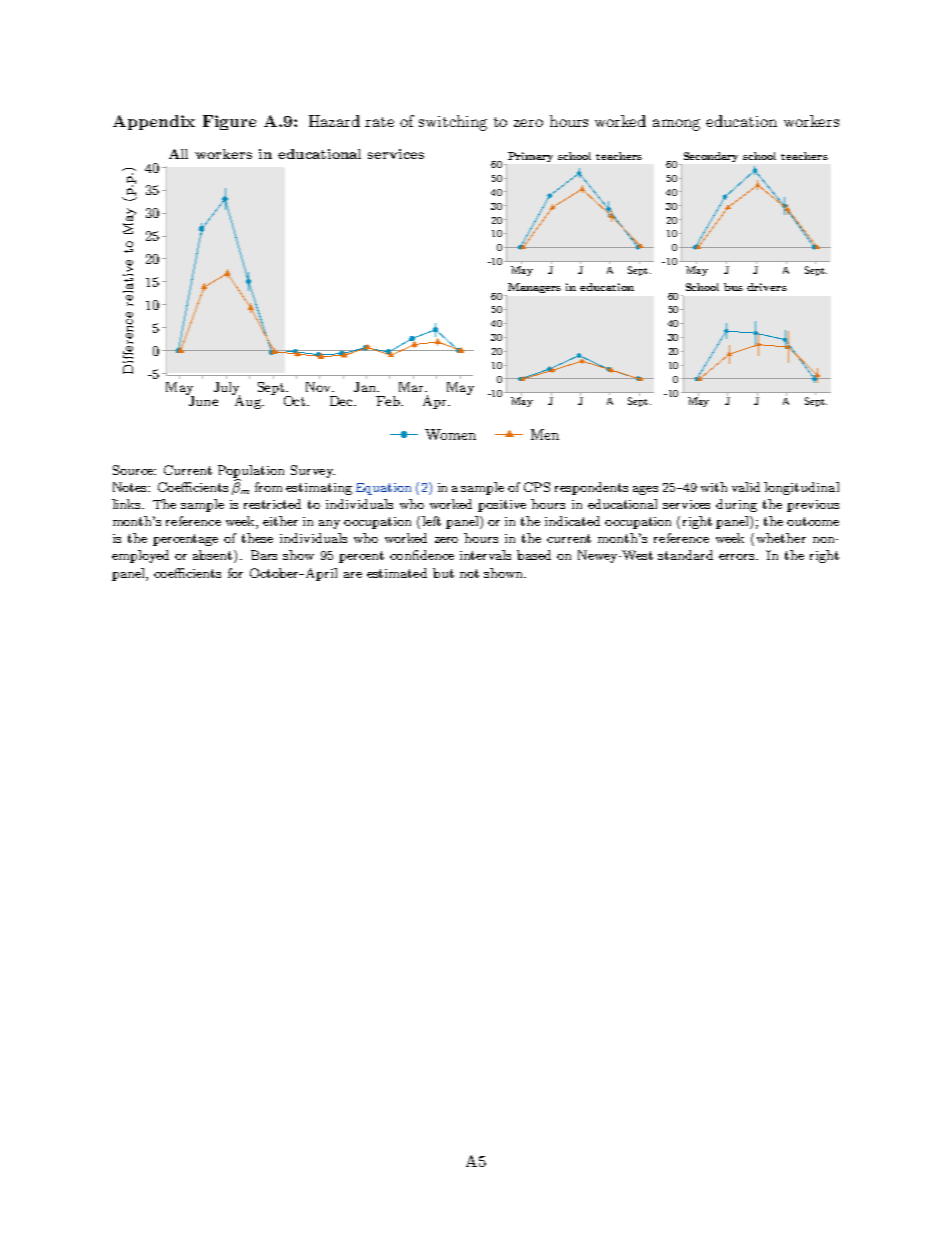 The image size is (952, 1233). Describe the element at coordinates (738, 557) in the document. I see `errors` at that location.
